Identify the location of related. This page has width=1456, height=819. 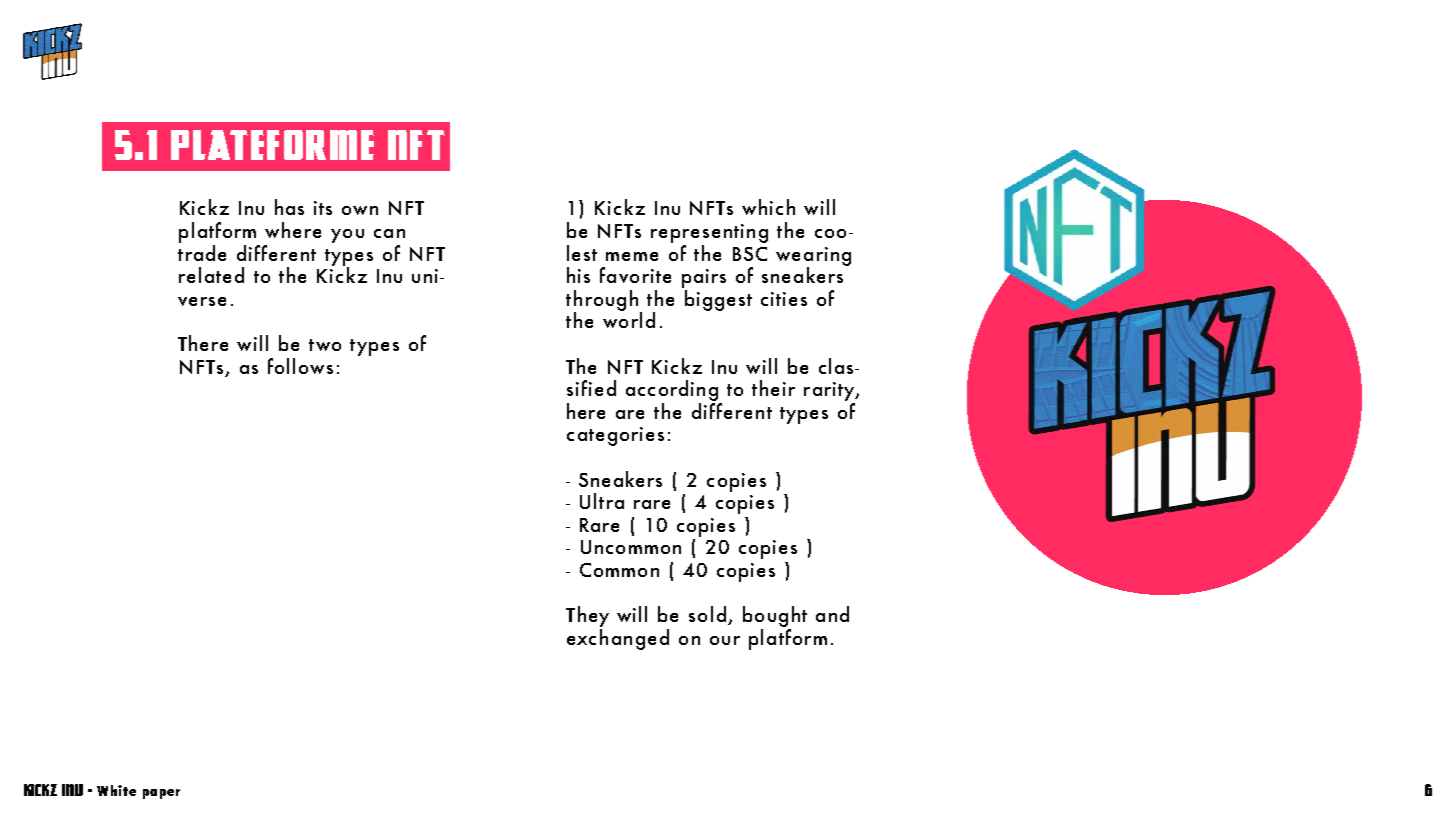
(211, 275).
